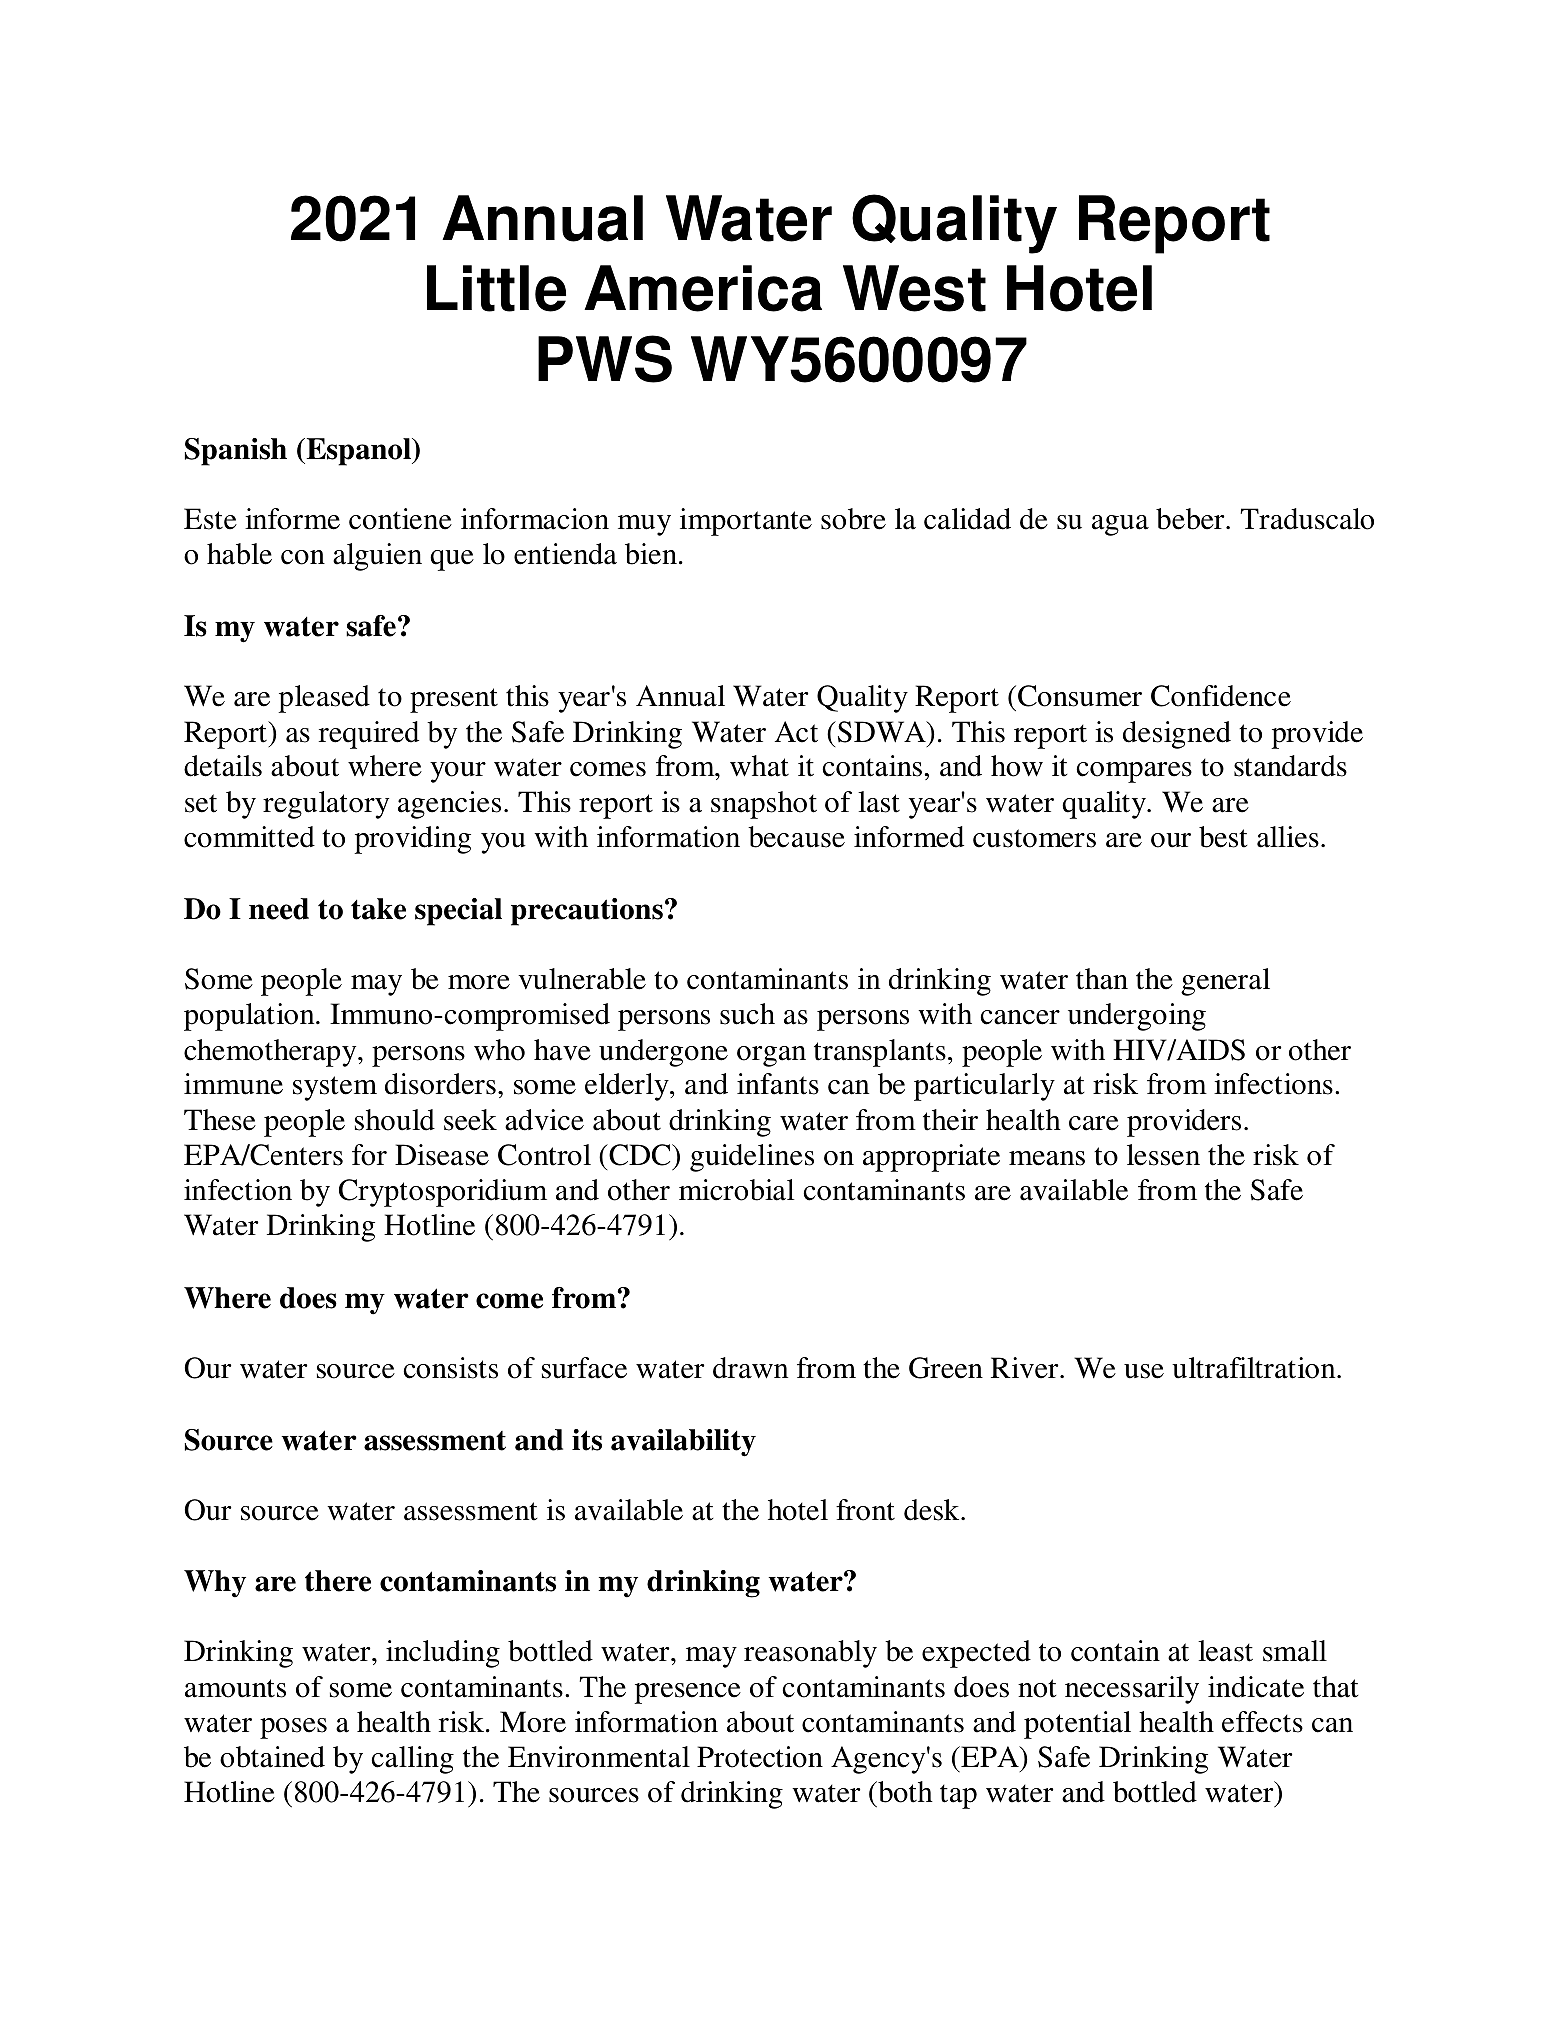 This page has width=1562, height=2022. I want to click on ultrafiltration, so click(1255, 1368).
